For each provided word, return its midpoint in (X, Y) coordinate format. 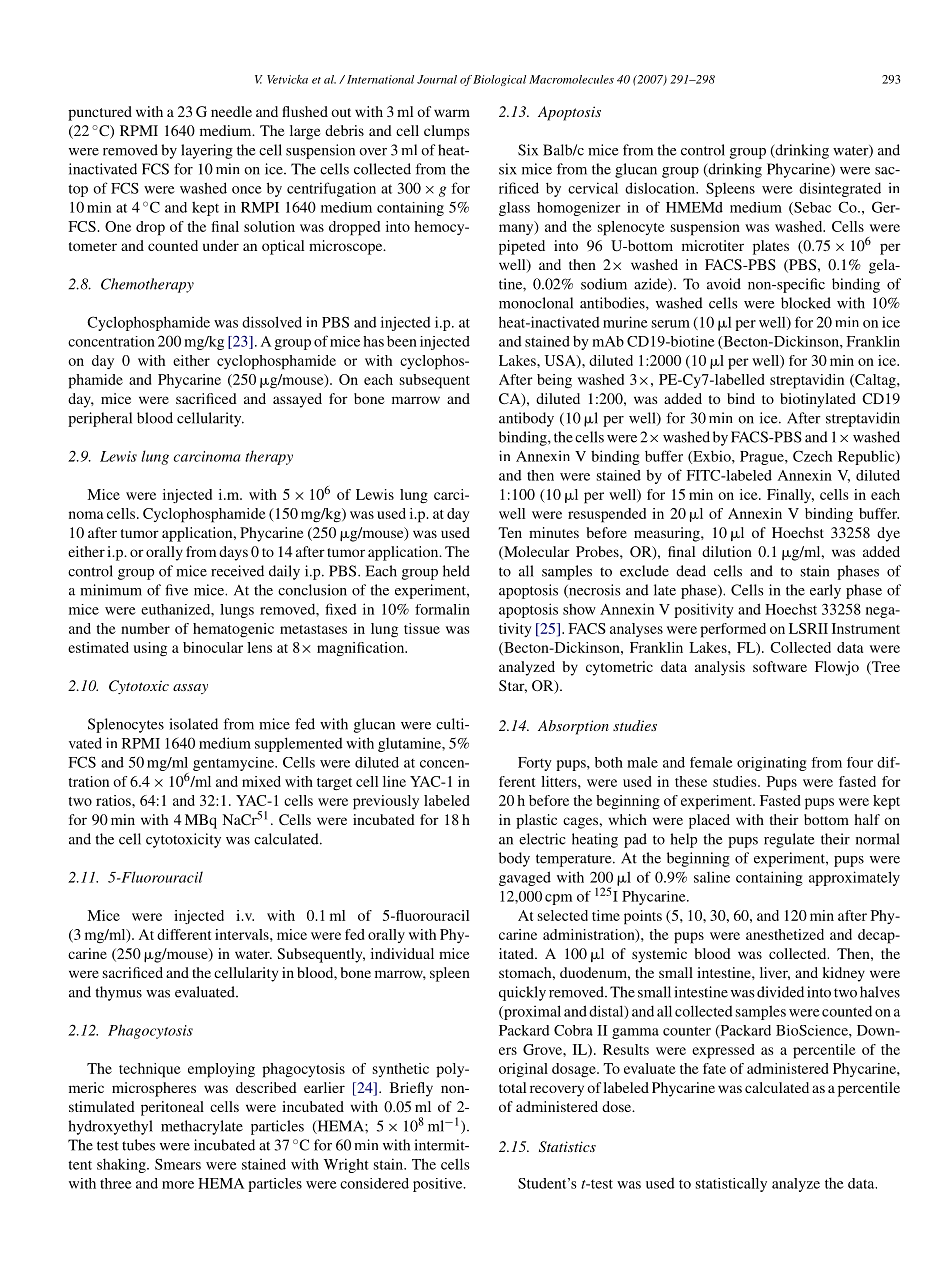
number (145, 628)
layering (207, 151)
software (780, 666)
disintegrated (840, 189)
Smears (178, 1164)
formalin (442, 609)
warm (452, 113)
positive (439, 1185)
